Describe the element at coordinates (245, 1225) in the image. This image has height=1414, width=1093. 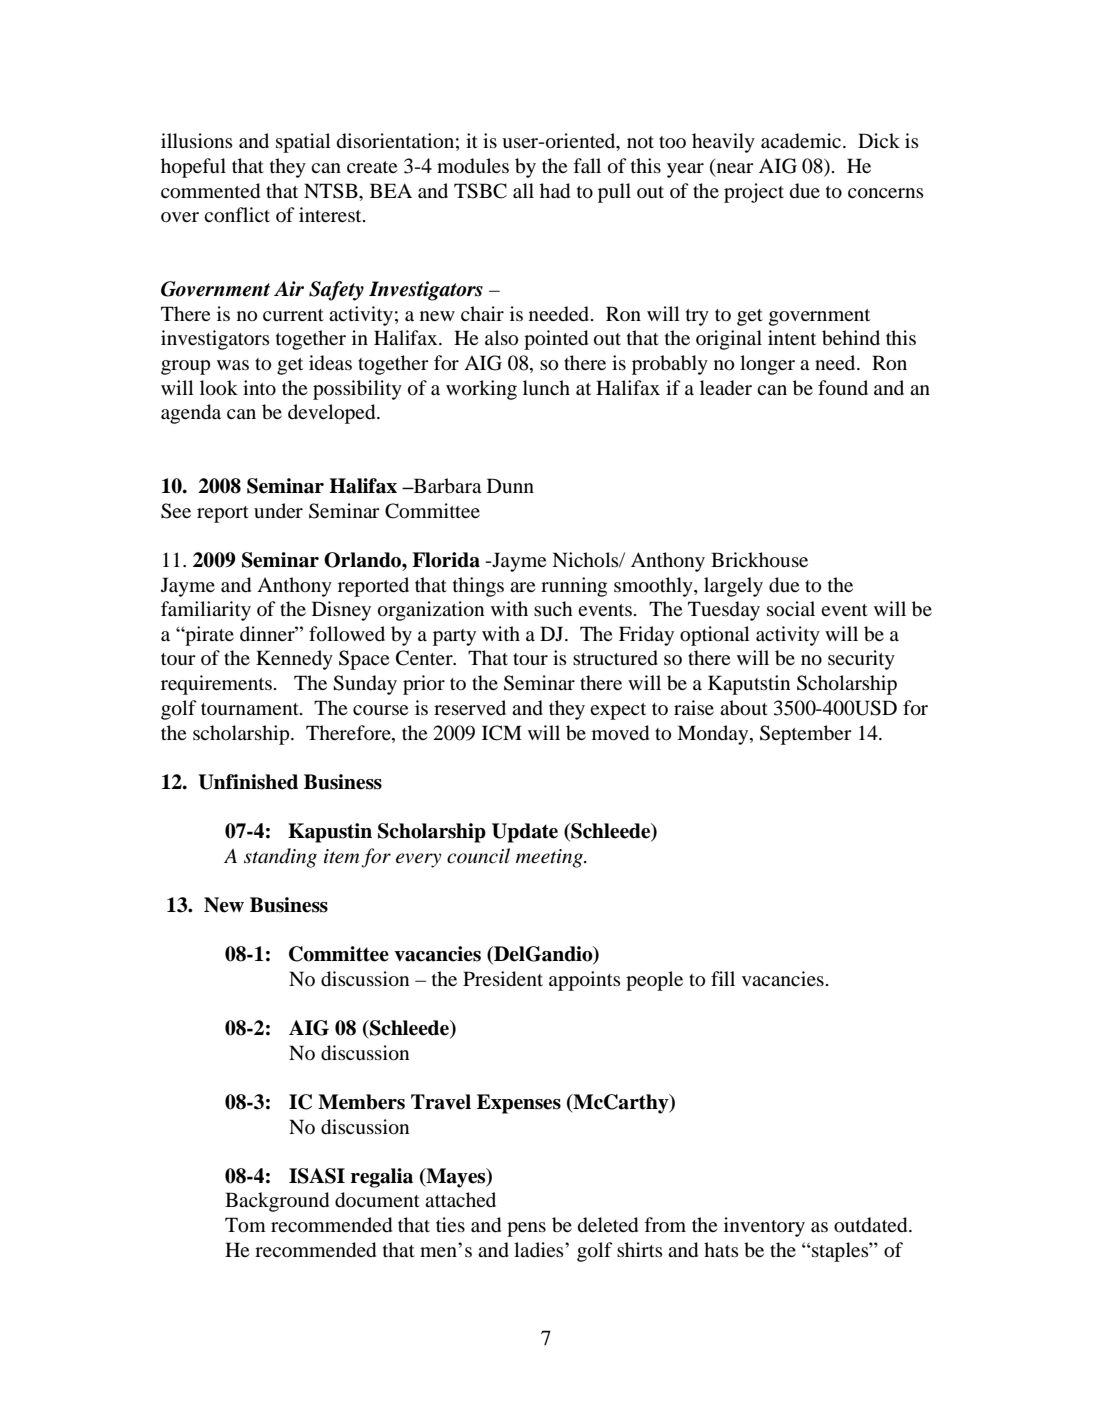
I see `Tom` at that location.
